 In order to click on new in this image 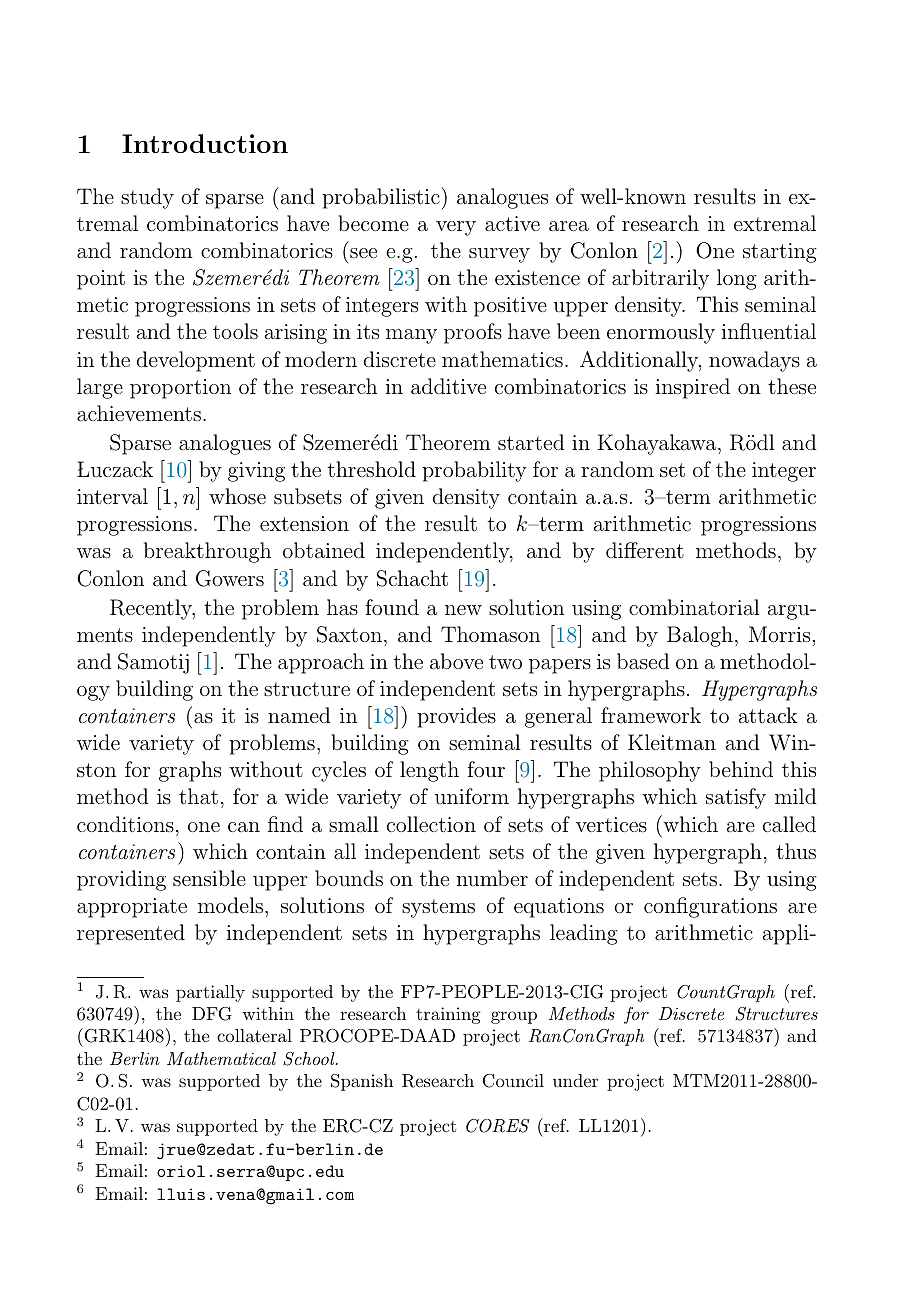, I will do `click(463, 610)`.
